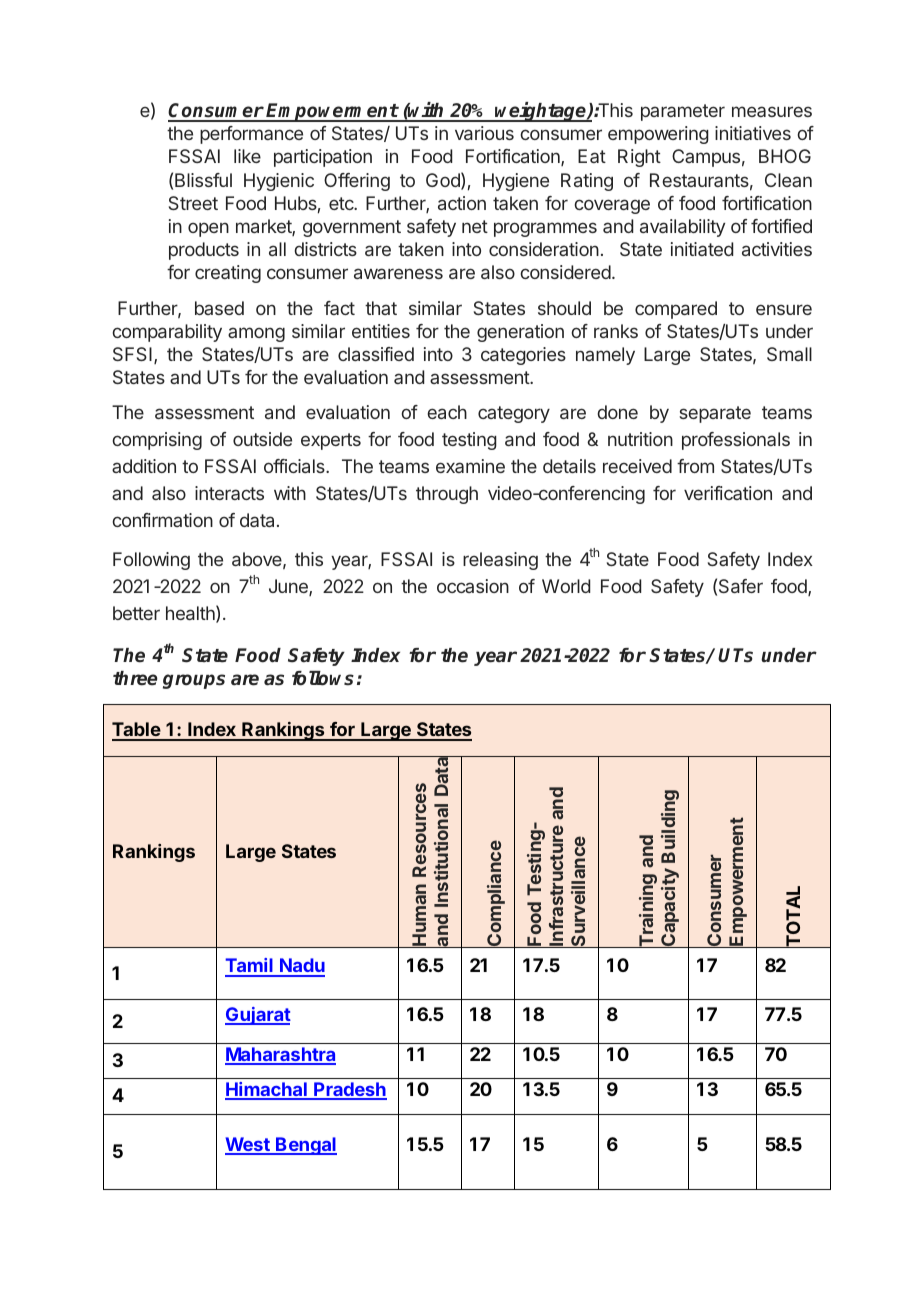  I want to click on groups, so click(194, 681).
